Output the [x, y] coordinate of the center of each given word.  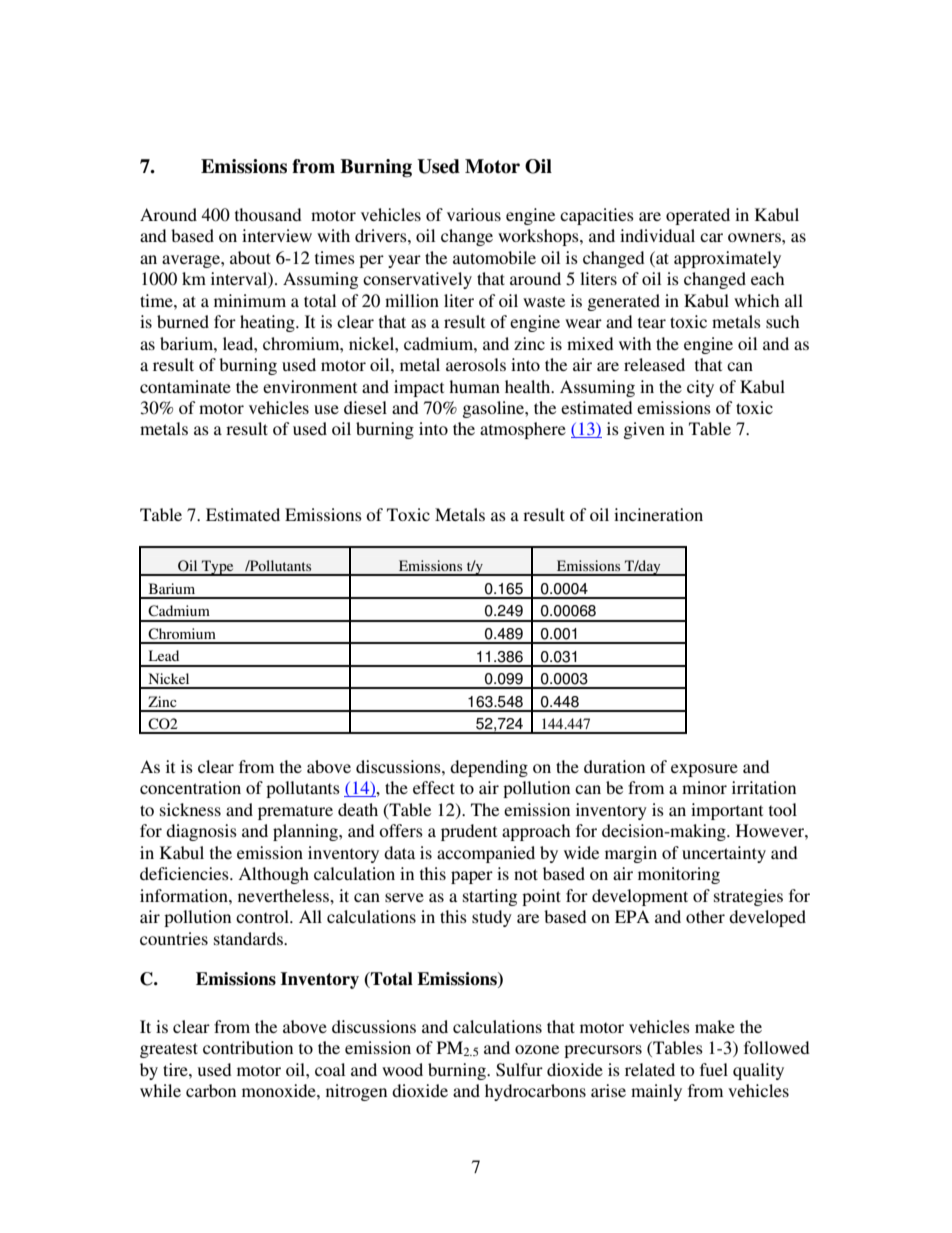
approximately [727, 259]
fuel [714, 1069]
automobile [494, 257]
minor [704, 787]
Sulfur [519, 1070]
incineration [658, 514]
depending [489, 768]
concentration [190, 787]
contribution [248, 1047]
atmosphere [523, 430]
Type [218, 568]
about [250, 257]
